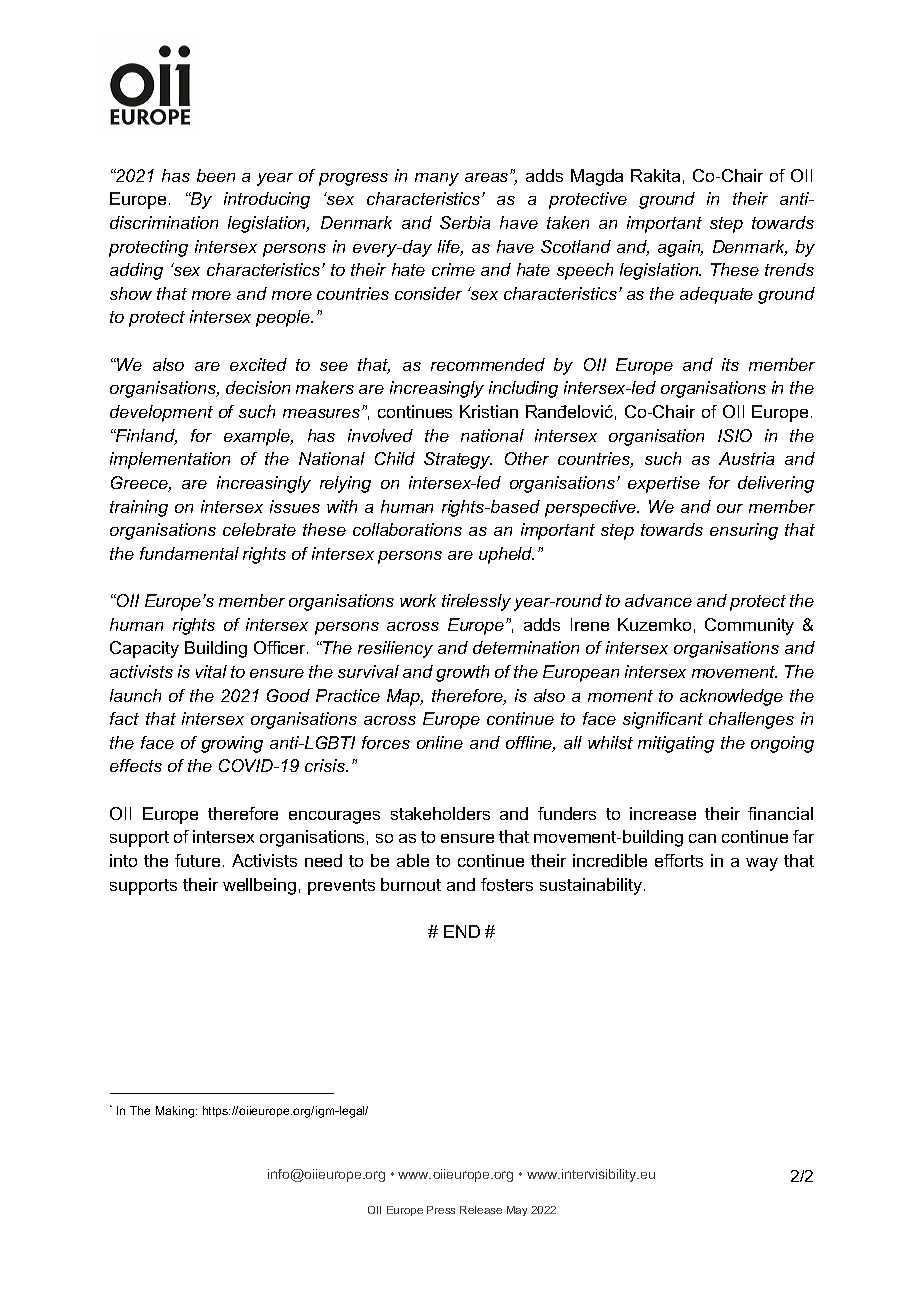 The height and width of the screenshot is (1308, 924). Describe the element at coordinates (216, 175) in the screenshot. I see `been` at that location.
